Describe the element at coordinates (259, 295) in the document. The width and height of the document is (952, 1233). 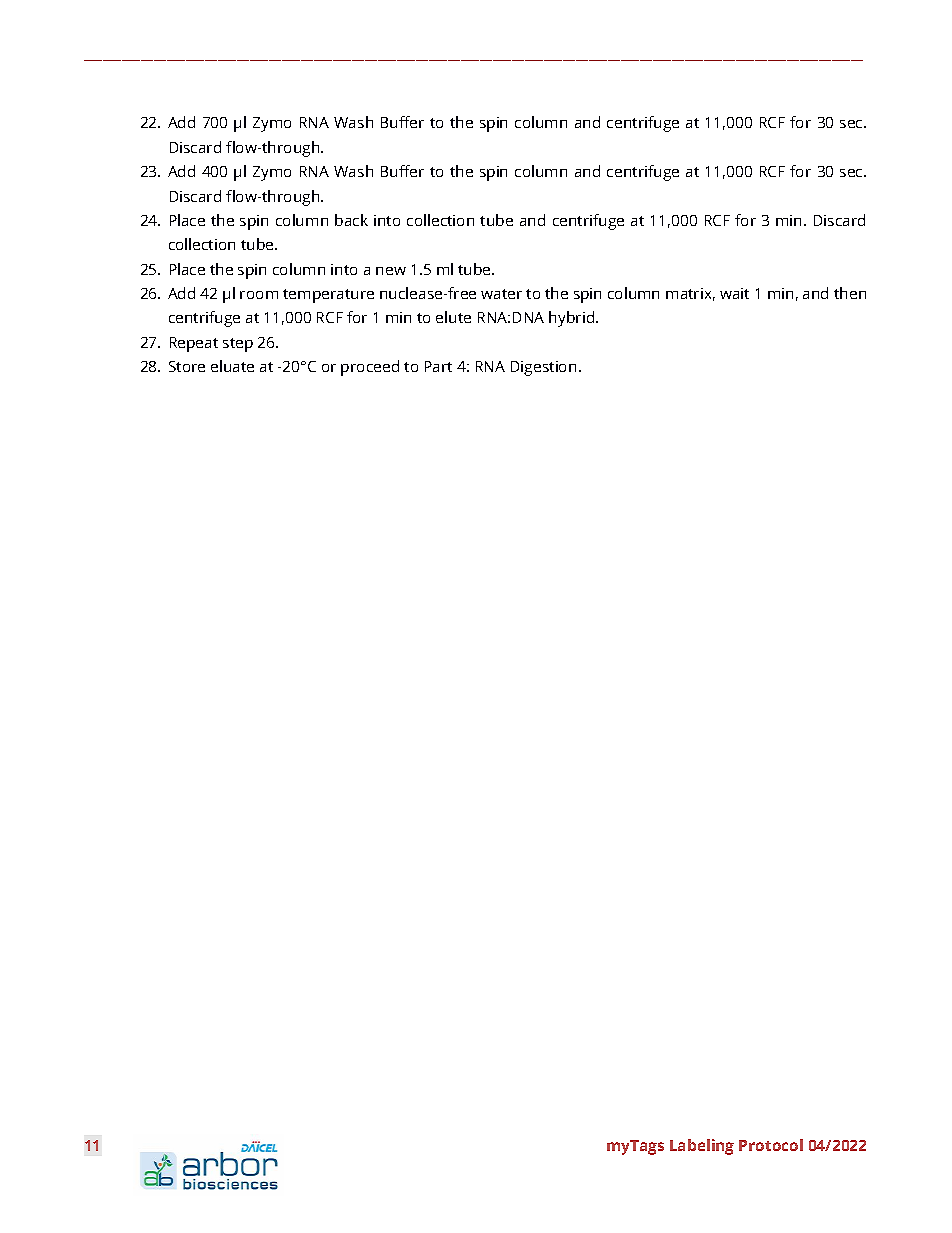
I see `room` at that location.
